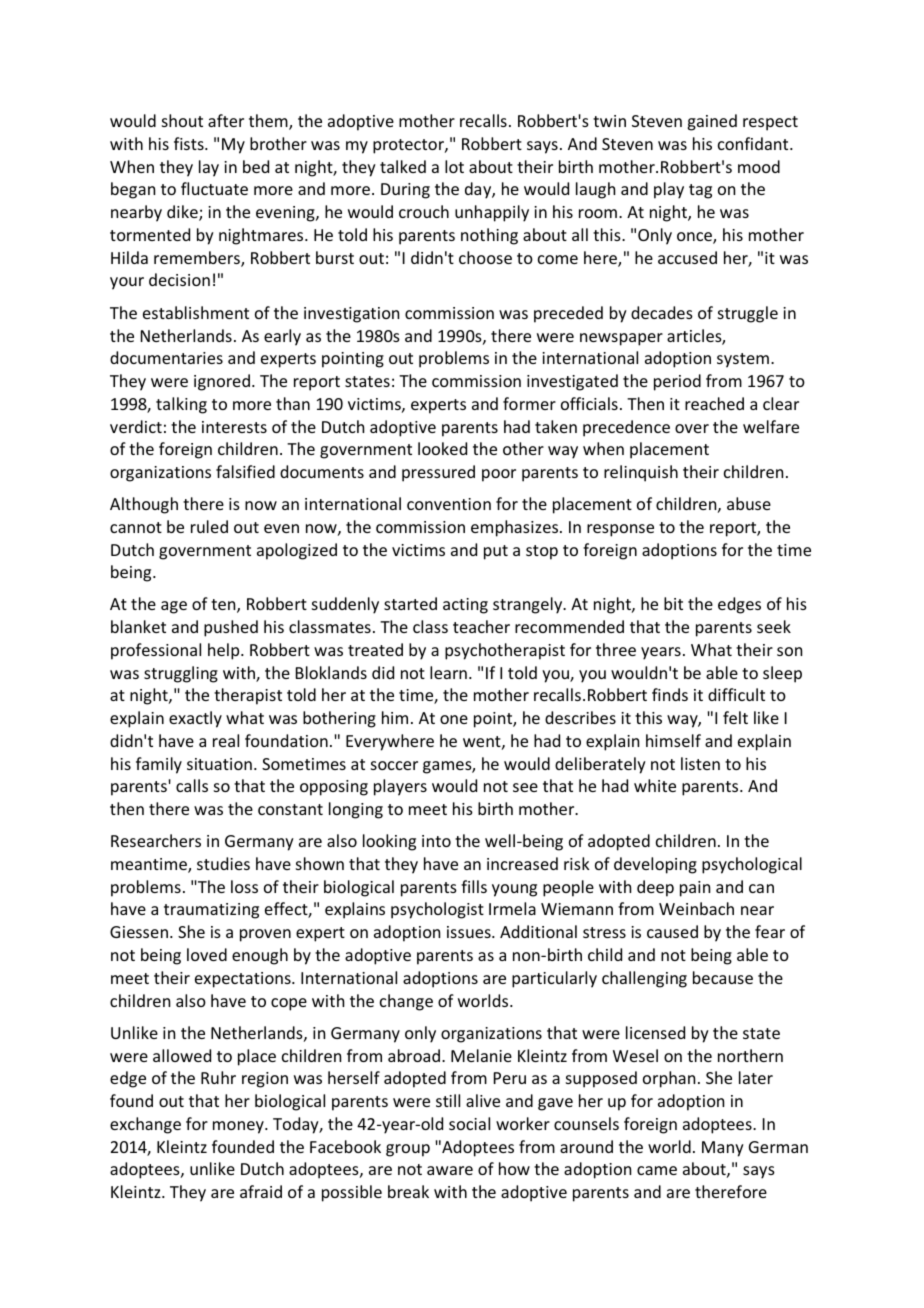  I want to click on gained, so click(712, 122).
